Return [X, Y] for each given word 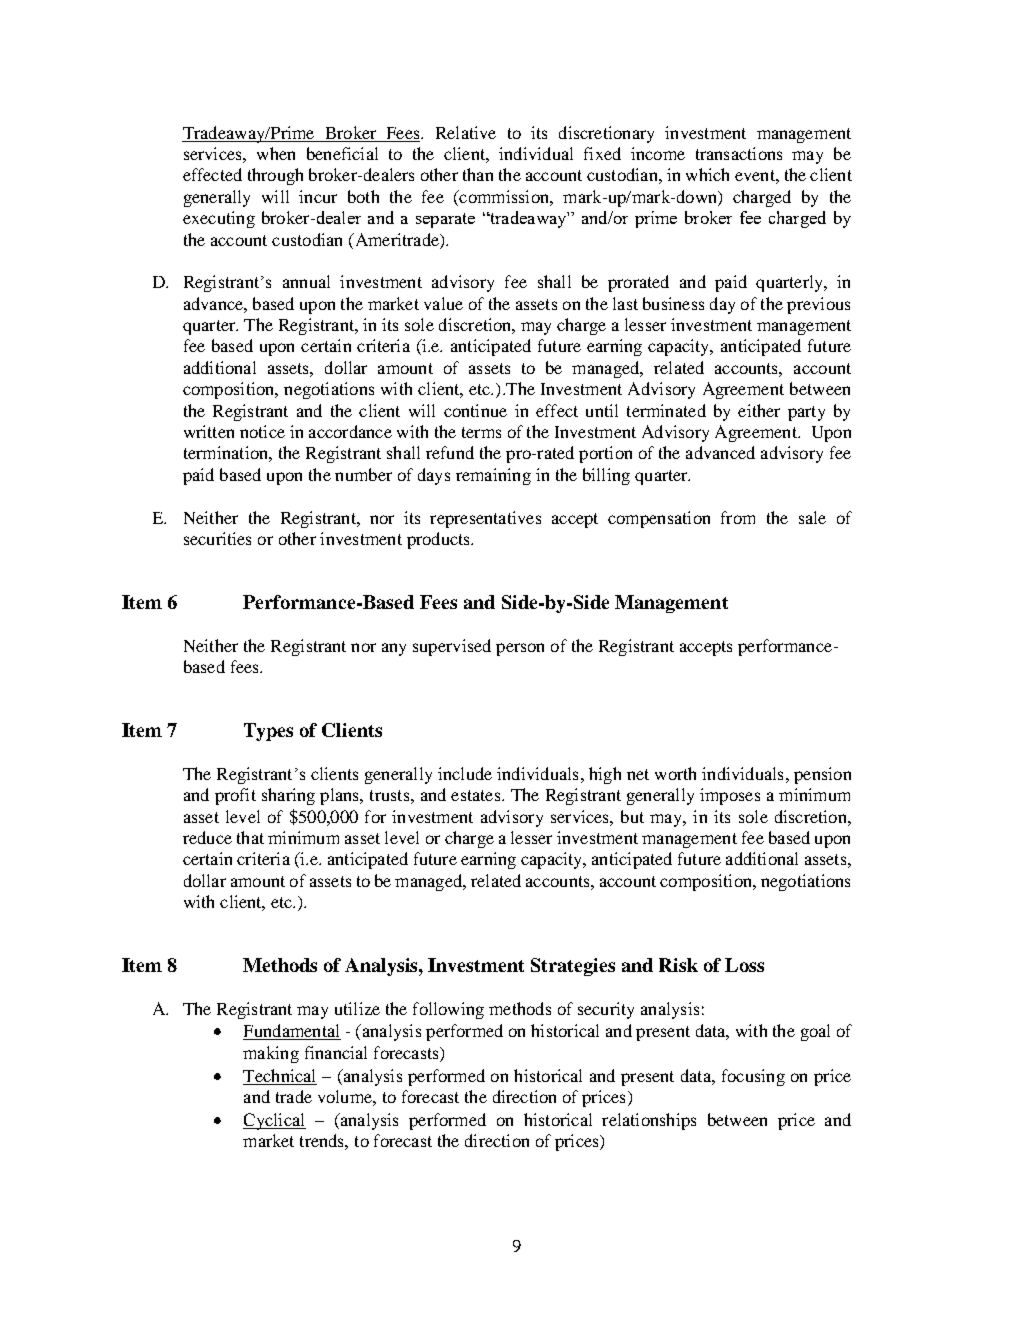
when [276, 153]
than [478, 174]
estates [477, 795]
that [250, 837]
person [520, 649]
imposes [730, 796]
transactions [739, 153]
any [394, 649]
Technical [279, 1075]
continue [475, 410]
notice [262, 431]
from [738, 517]
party [806, 413]
